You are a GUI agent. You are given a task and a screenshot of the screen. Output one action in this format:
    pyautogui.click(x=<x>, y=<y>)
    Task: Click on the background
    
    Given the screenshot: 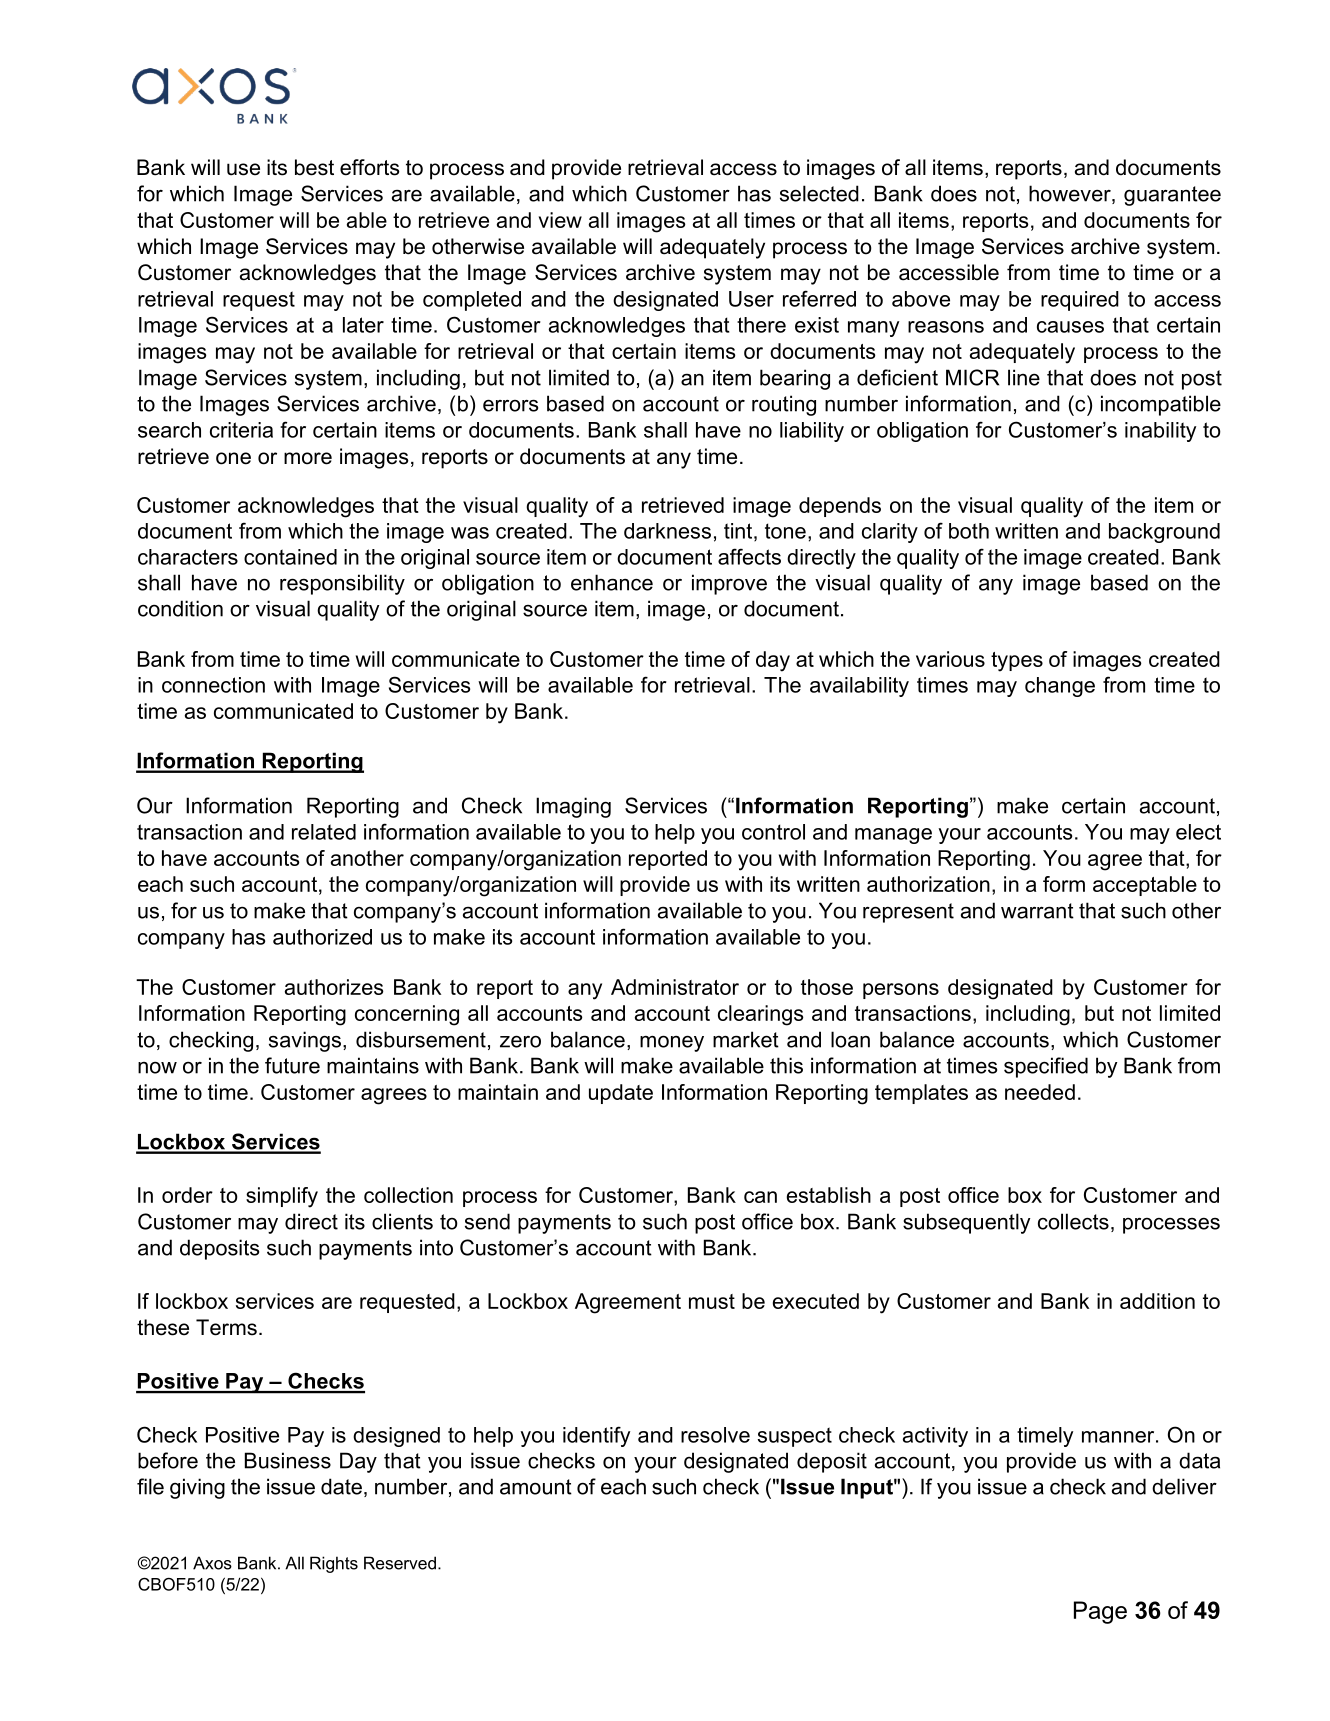 What is the action you would take?
    pyautogui.click(x=1164, y=533)
